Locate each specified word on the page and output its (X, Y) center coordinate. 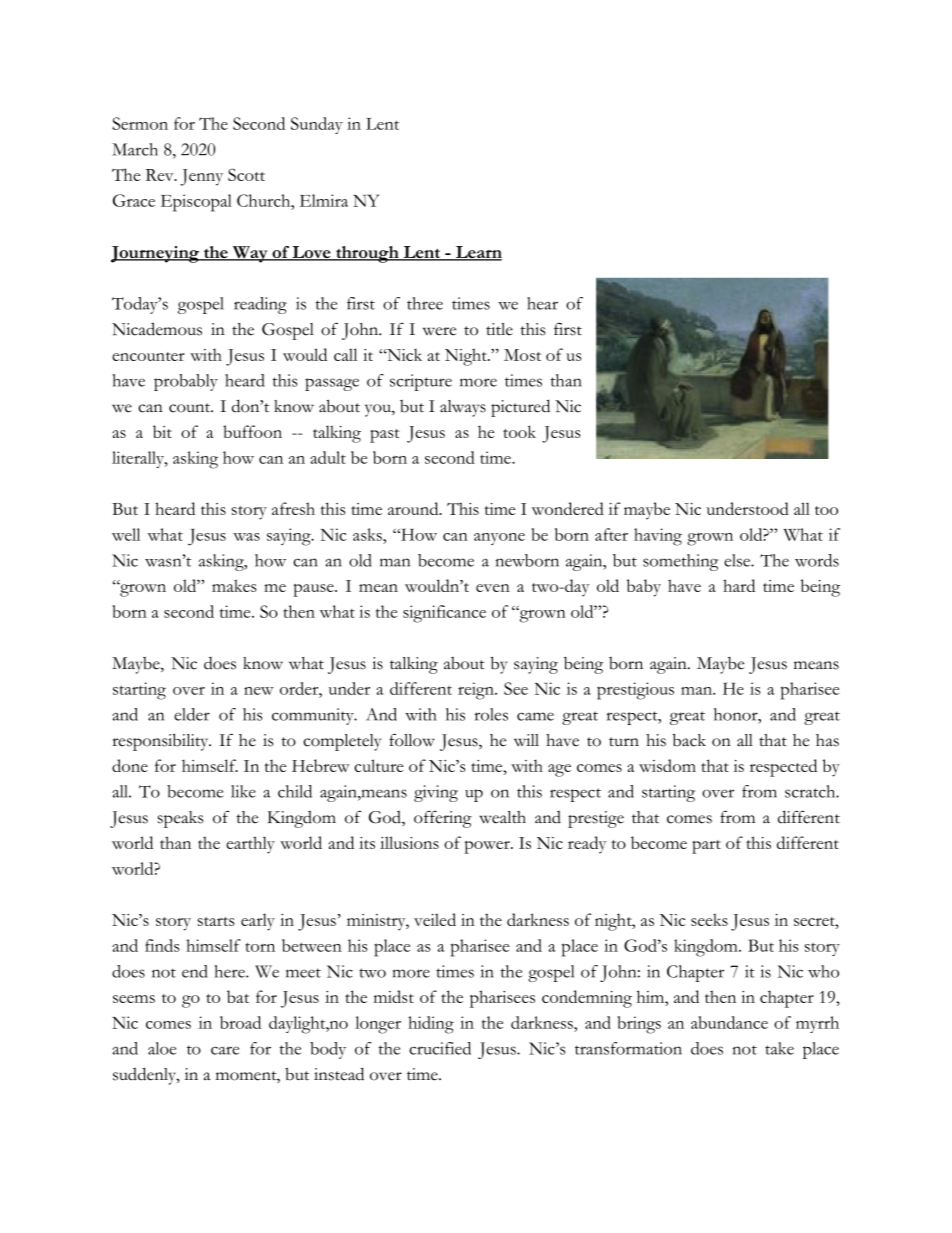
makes (234, 585)
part (706, 847)
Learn (477, 253)
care (225, 1050)
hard (739, 585)
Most (522, 355)
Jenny (201, 177)
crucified (440, 1048)
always (463, 408)
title (499, 329)
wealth (502, 817)
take (779, 1048)
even (493, 588)
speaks (180, 819)
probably (186, 382)
